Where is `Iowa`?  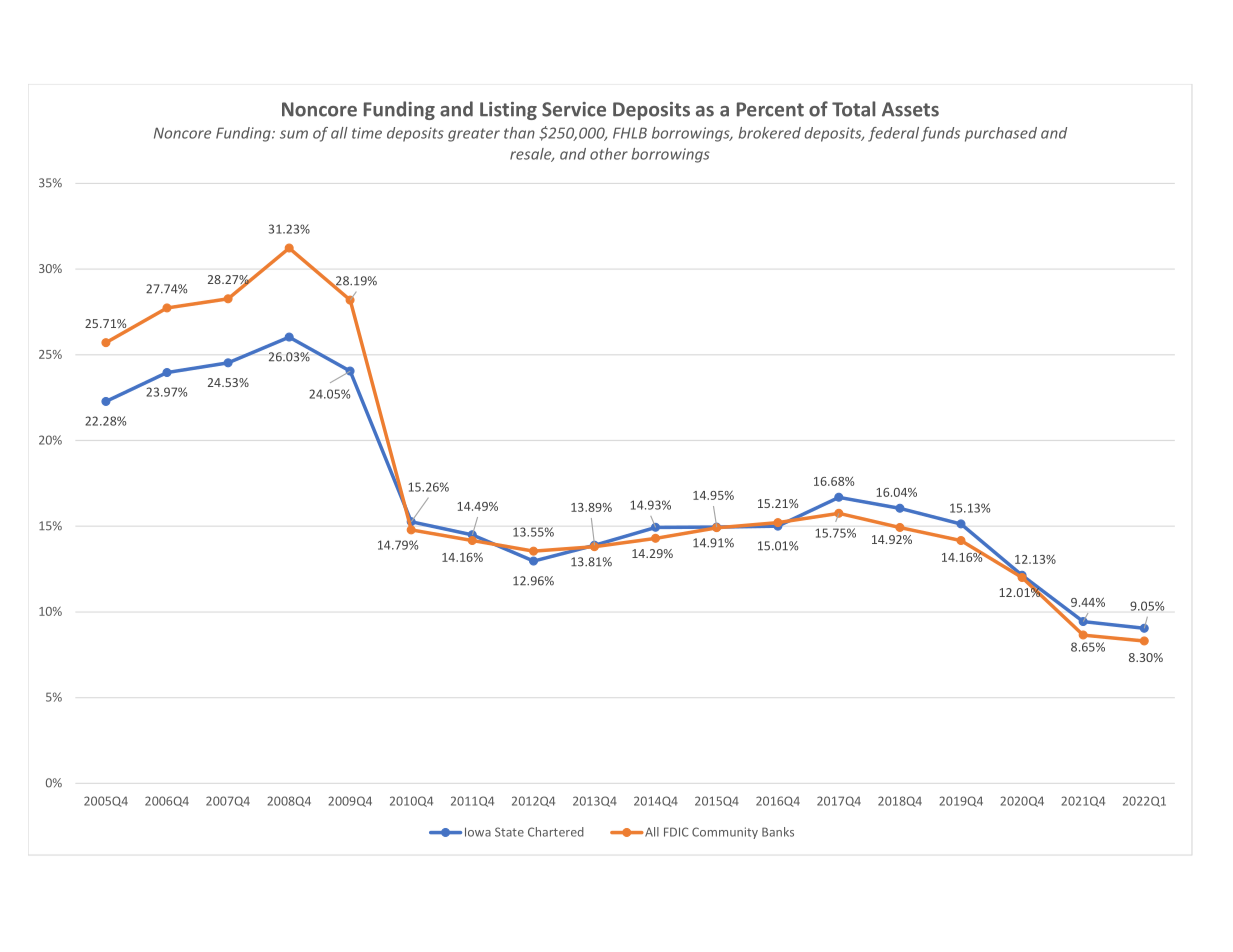
Iowa is located at coordinates (478, 832).
